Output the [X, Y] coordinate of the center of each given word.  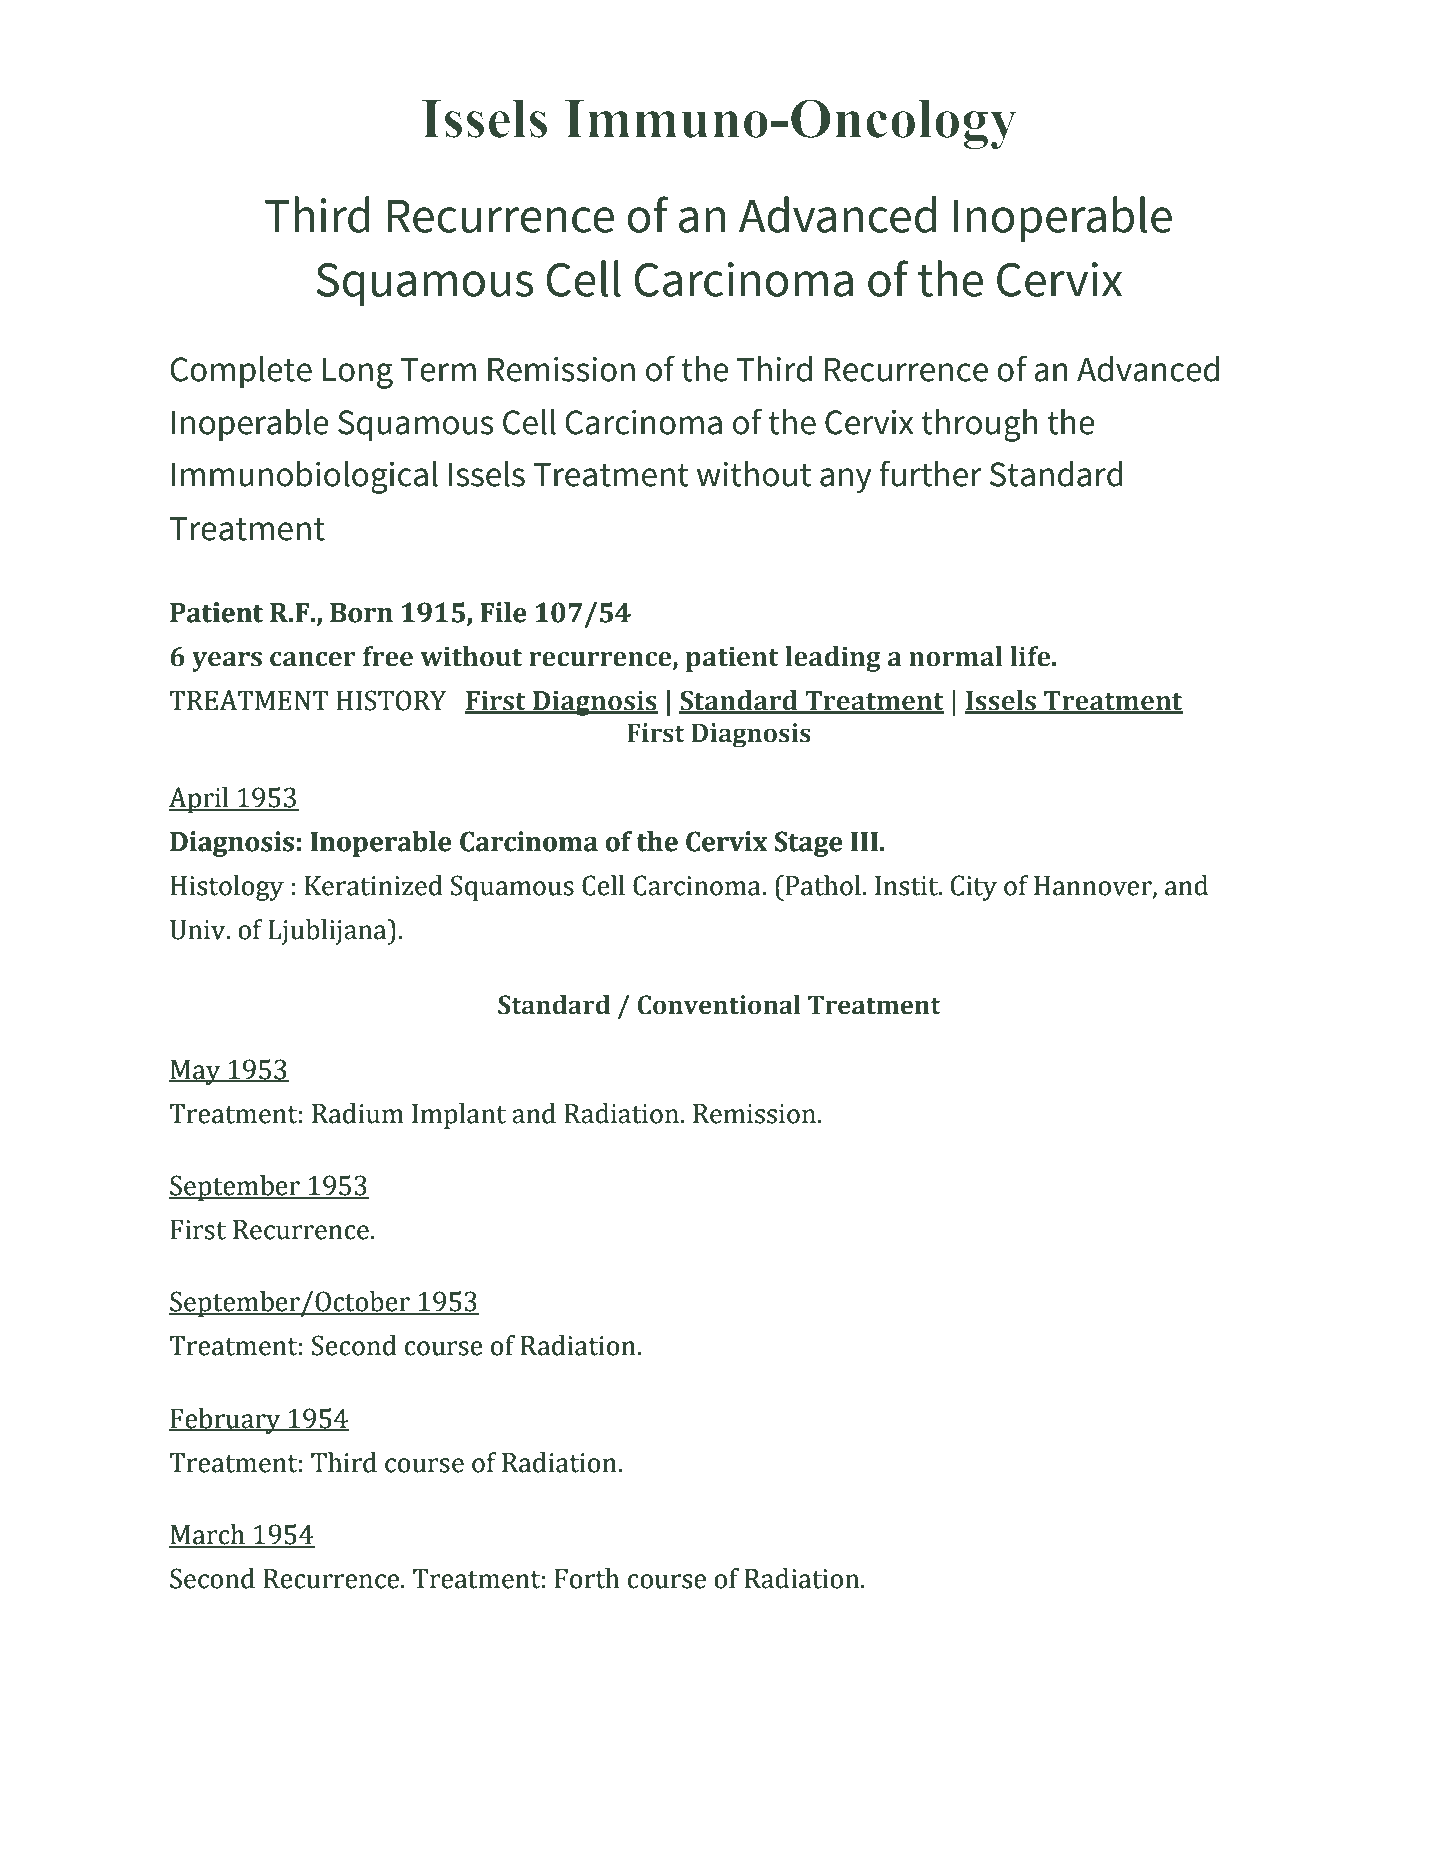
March [208, 1535]
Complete [241, 371]
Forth [587, 1578]
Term [438, 370]
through [979, 425]
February [226, 1421]
